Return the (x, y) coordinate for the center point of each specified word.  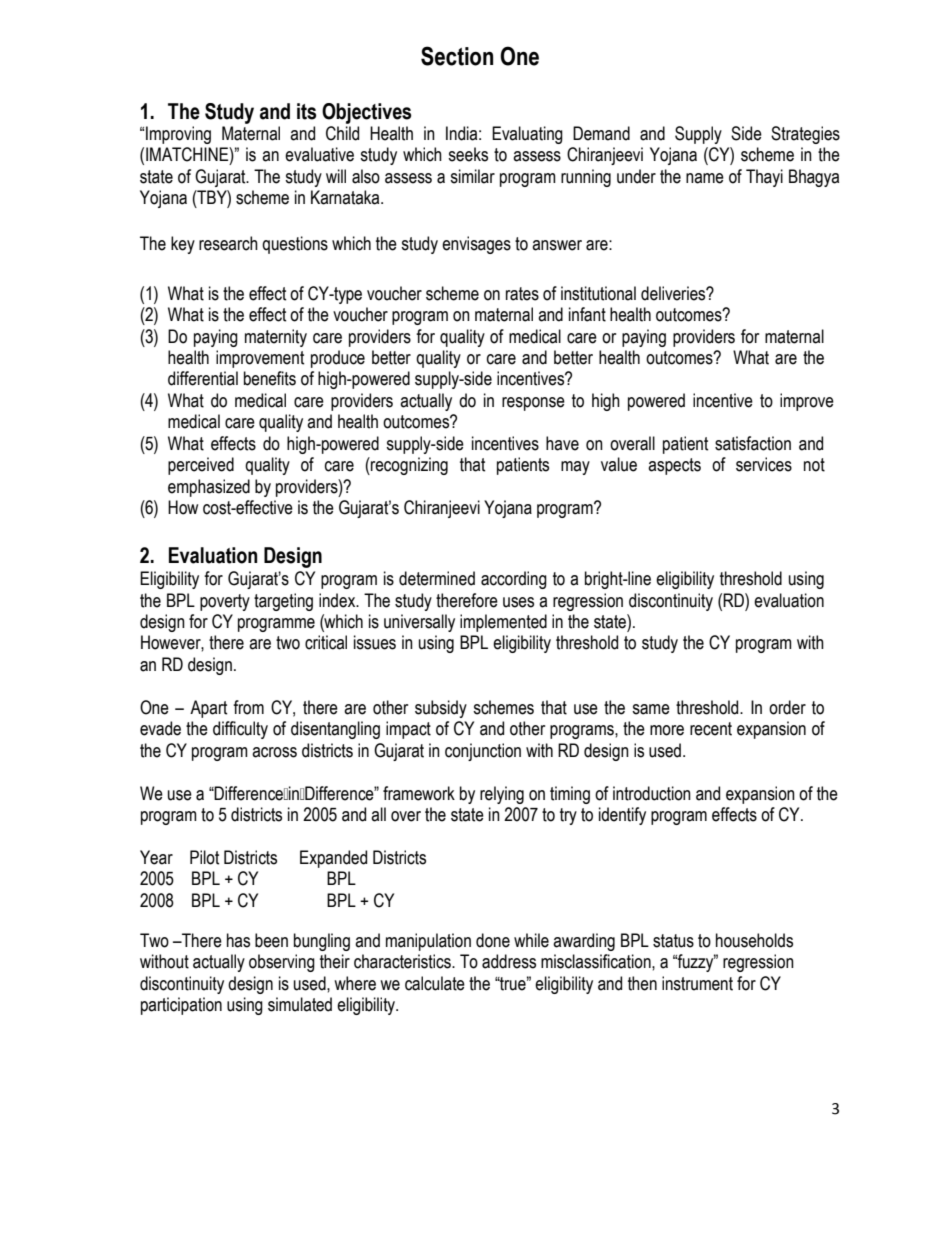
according (514, 580)
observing (282, 963)
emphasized (209, 488)
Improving (178, 135)
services (764, 464)
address (509, 961)
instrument (697, 983)
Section (457, 56)
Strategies (805, 135)
